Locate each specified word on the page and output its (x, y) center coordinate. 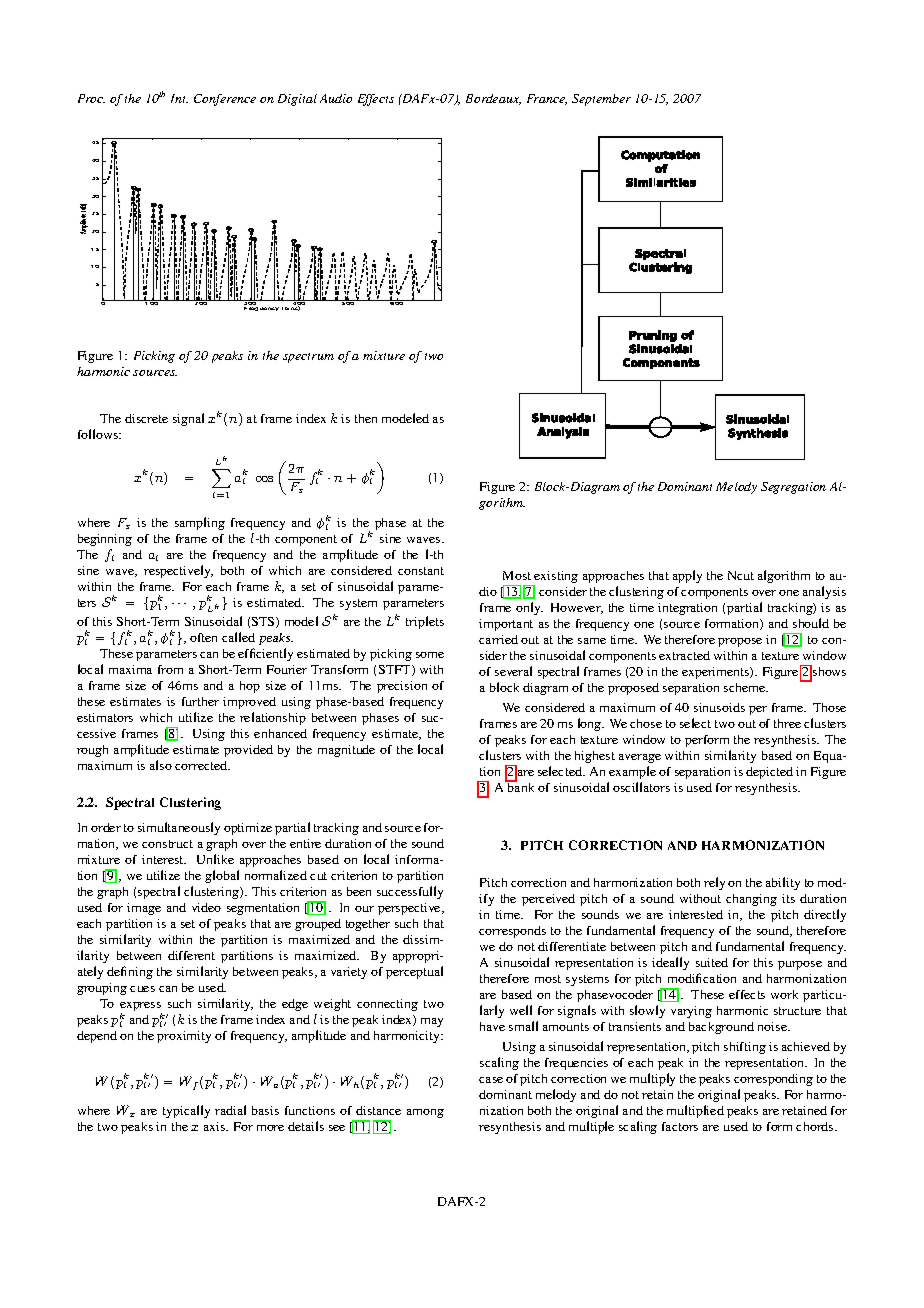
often (203, 637)
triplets (425, 622)
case (491, 1080)
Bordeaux (493, 99)
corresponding (773, 1080)
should (811, 623)
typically (186, 1111)
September (601, 100)
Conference (225, 100)
